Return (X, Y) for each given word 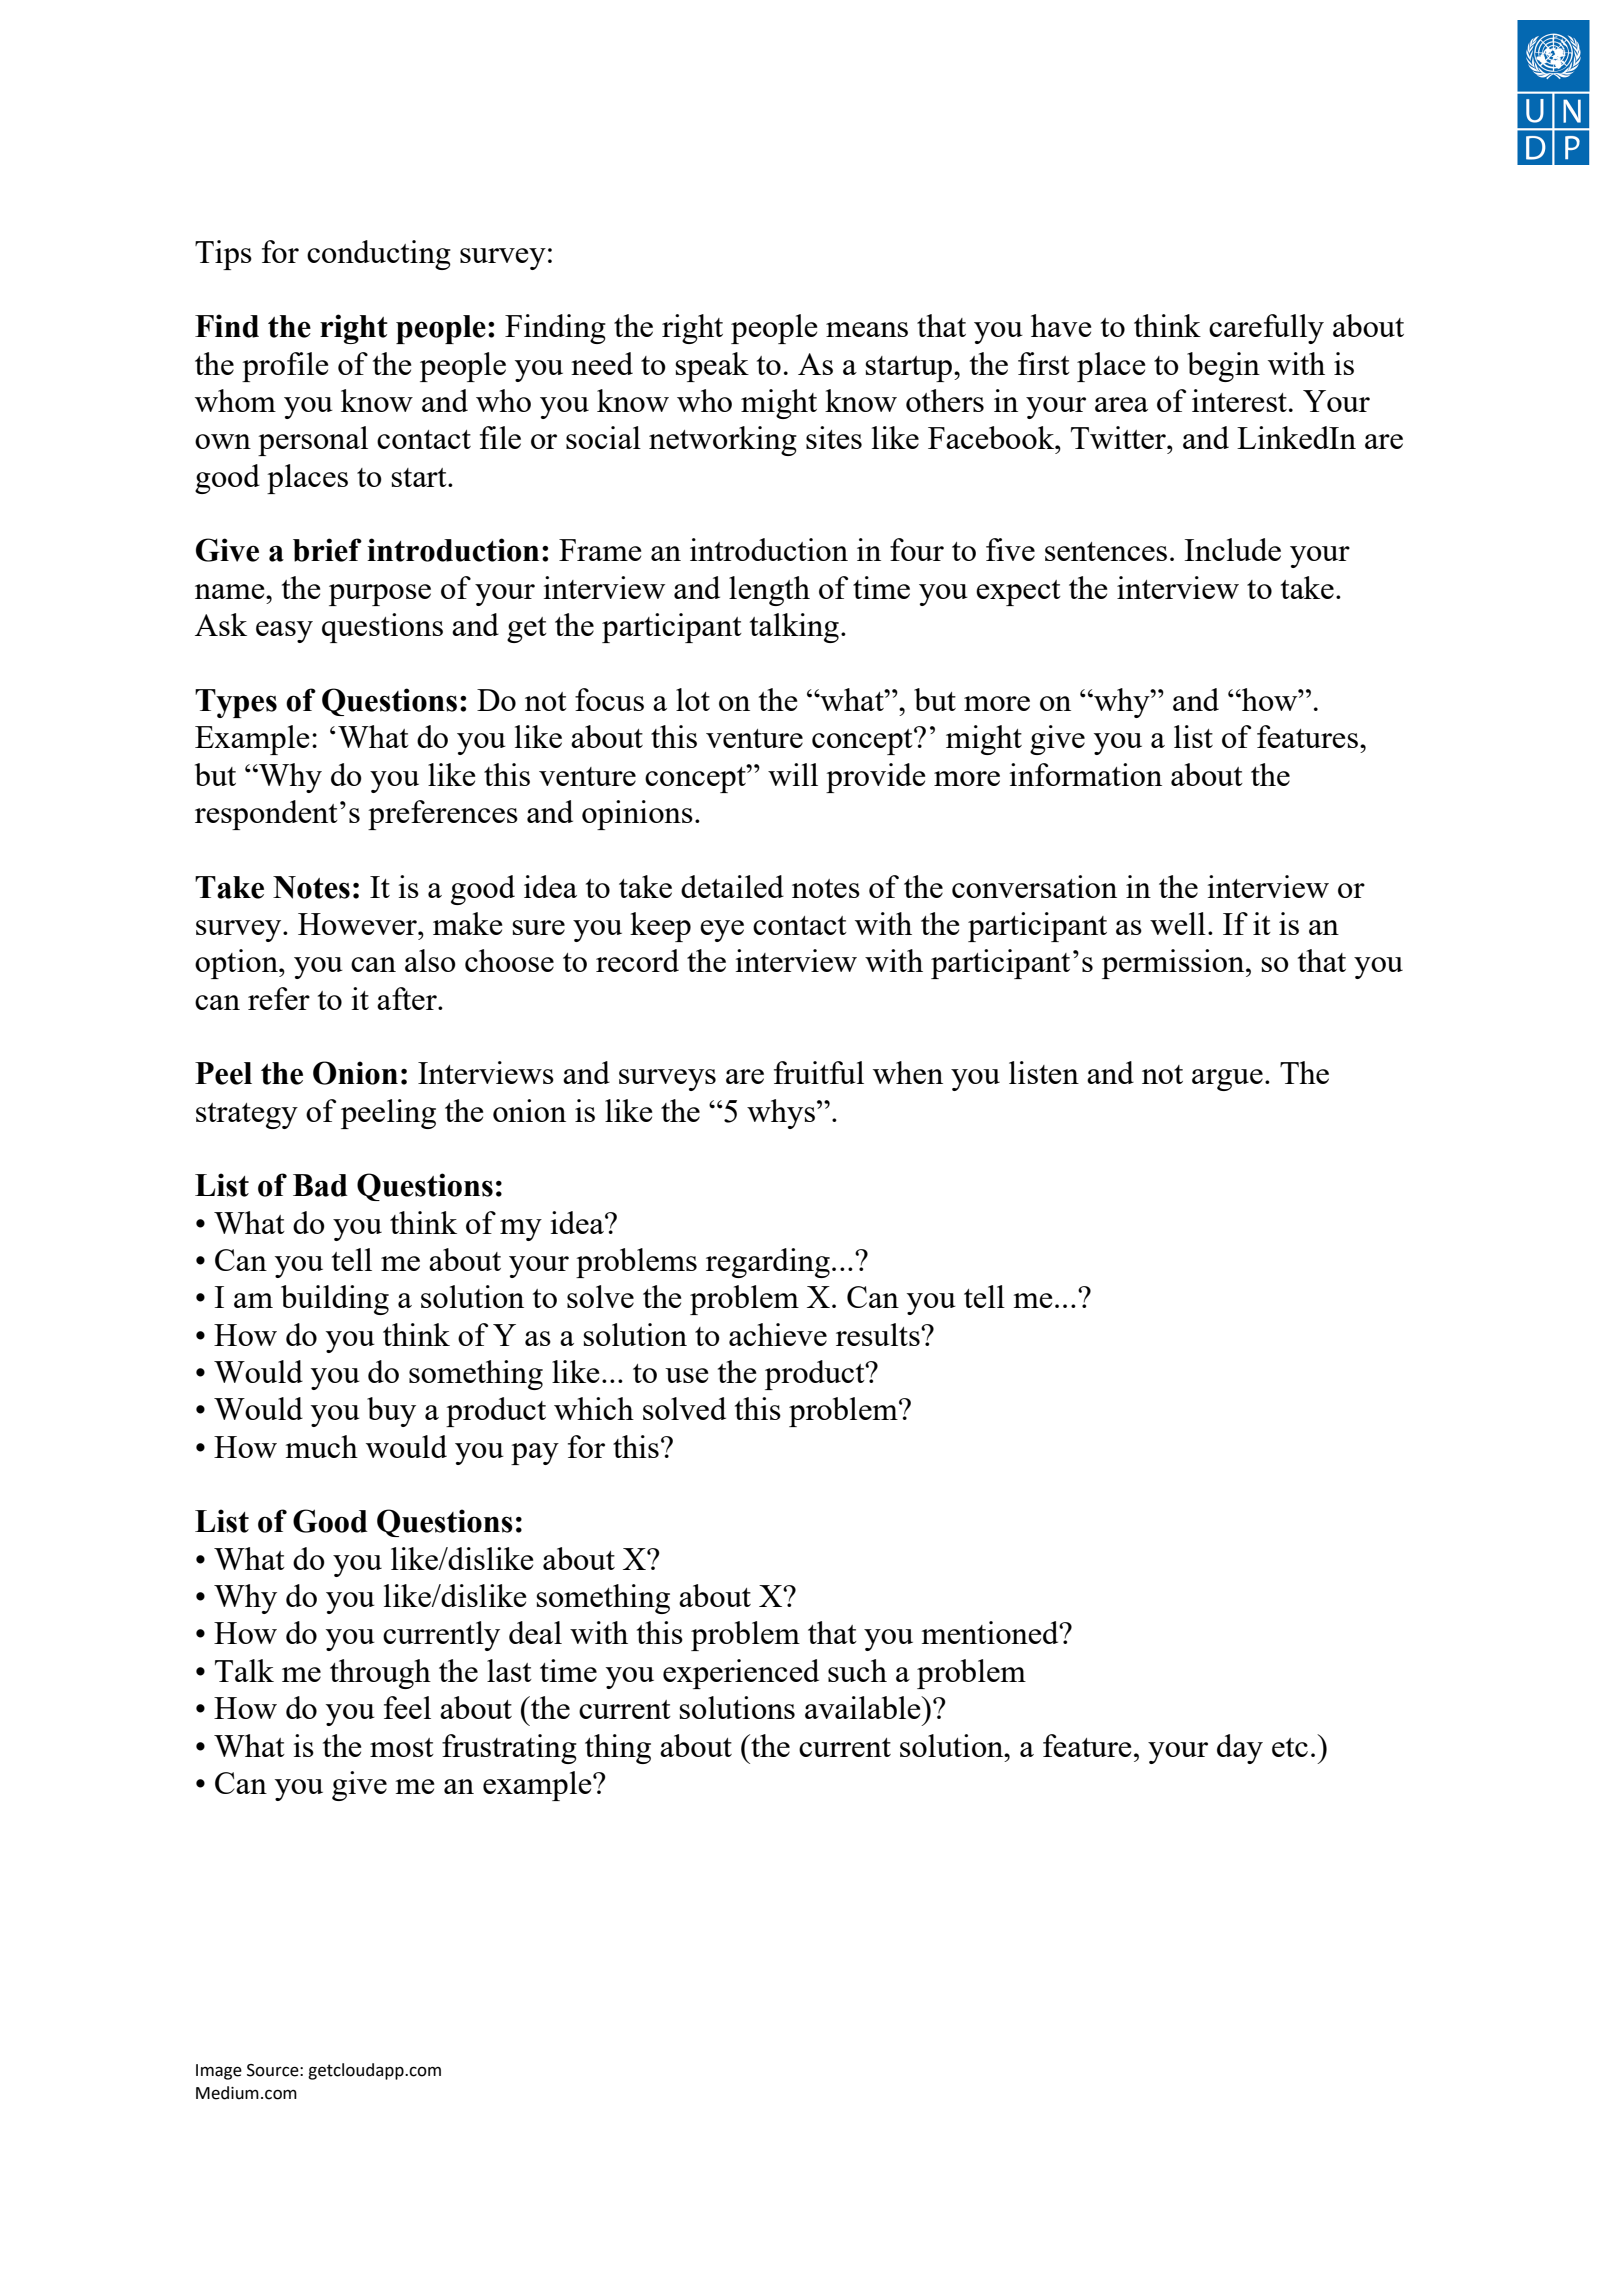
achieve (778, 1334)
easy (284, 632)
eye (722, 931)
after (408, 998)
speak (712, 367)
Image (219, 2072)
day (1240, 1749)
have (1061, 325)
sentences (1106, 551)
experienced (741, 1674)
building (335, 1300)
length (769, 591)
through (380, 1674)
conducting (379, 255)
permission (1174, 964)
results (879, 1334)
